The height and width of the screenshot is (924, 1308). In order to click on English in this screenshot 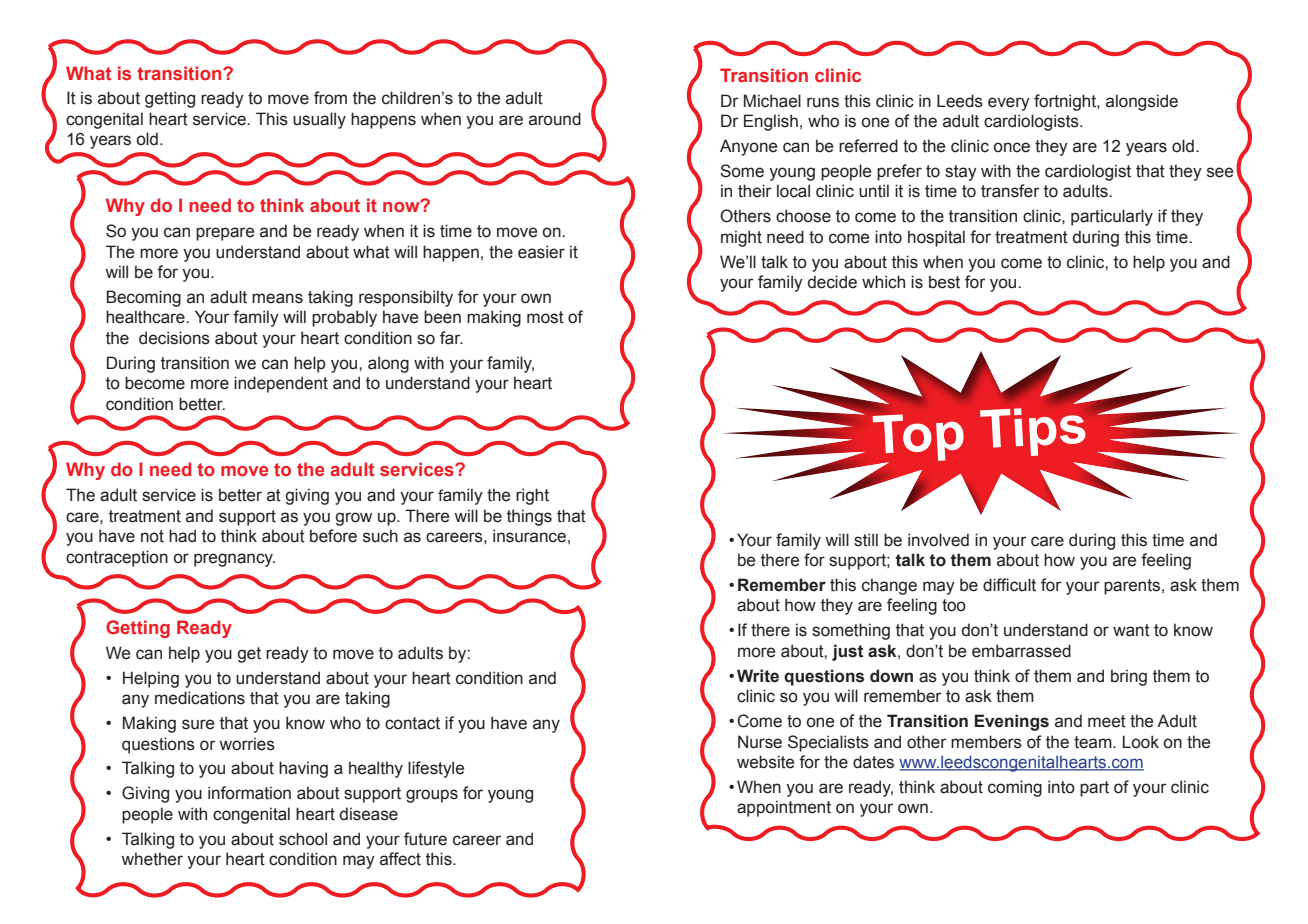, I will do `click(771, 122)`.
